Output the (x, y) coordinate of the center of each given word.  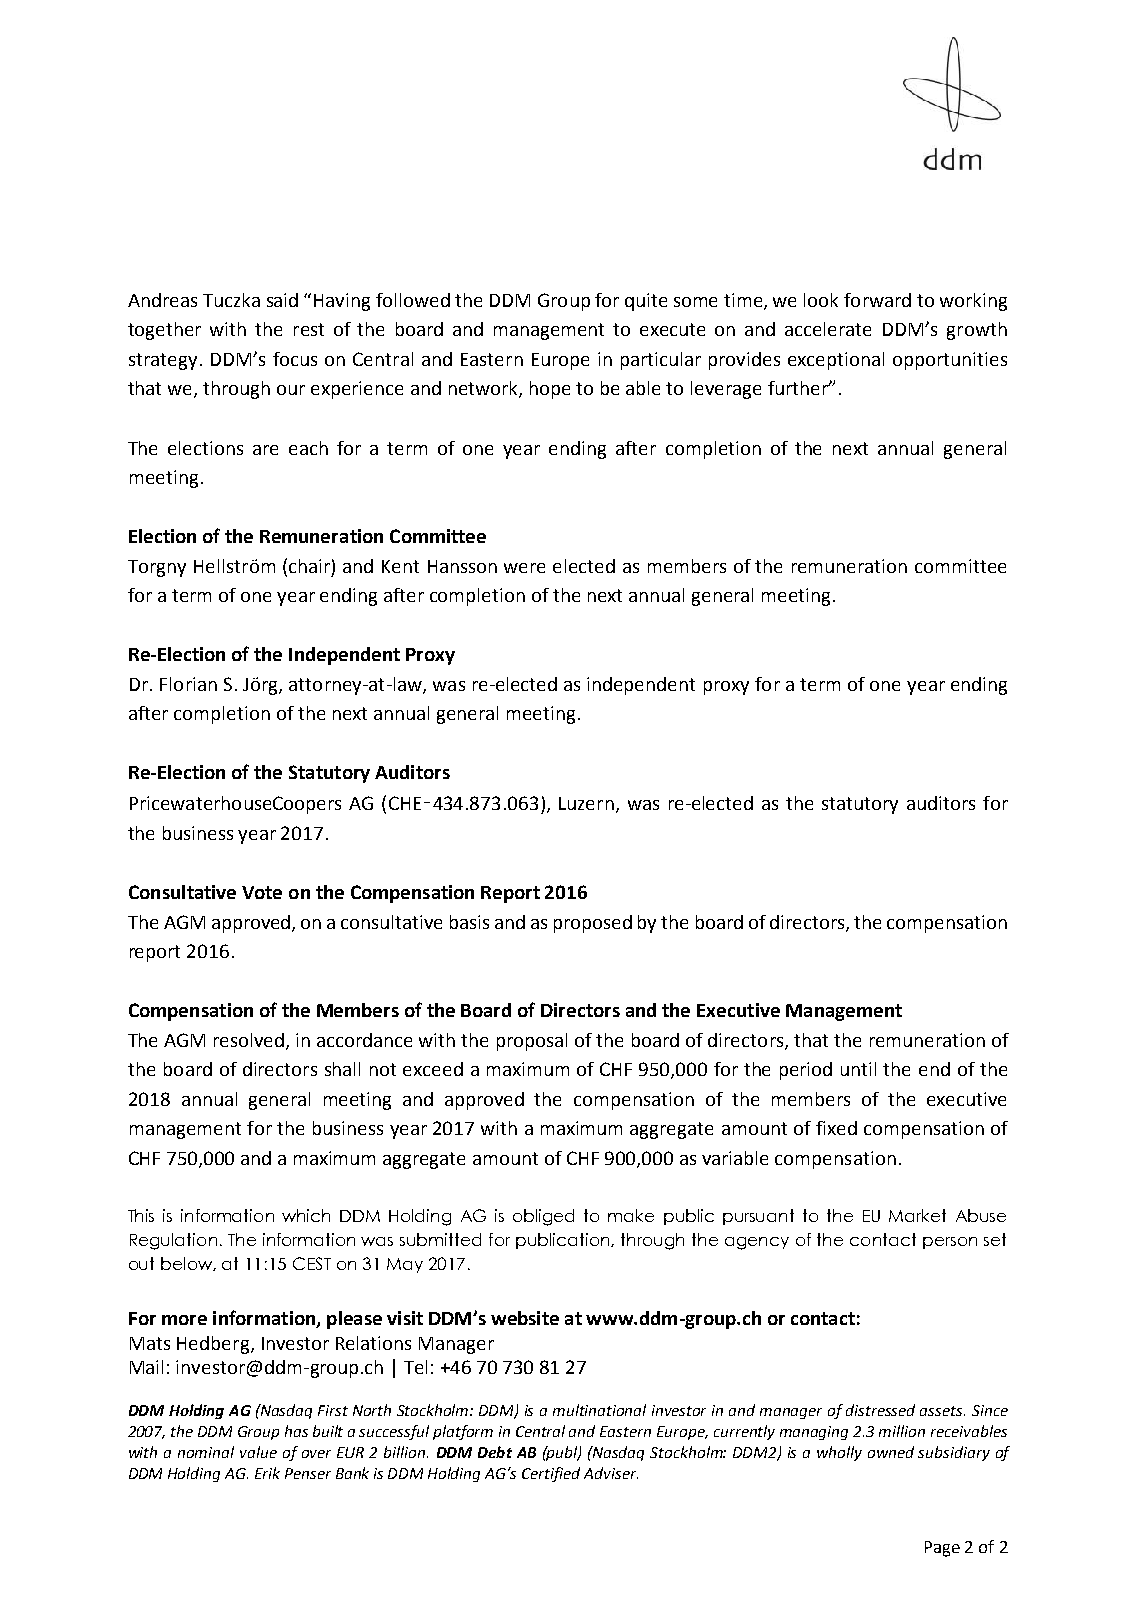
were (524, 568)
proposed (593, 924)
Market (917, 1215)
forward (877, 300)
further (799, 388)
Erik (267, 1473)
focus (295, 359)
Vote (262, 892)
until (858, 1069)
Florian (188, 684)
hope (550, 390)
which (306, 1215)
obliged (543, 1217)
